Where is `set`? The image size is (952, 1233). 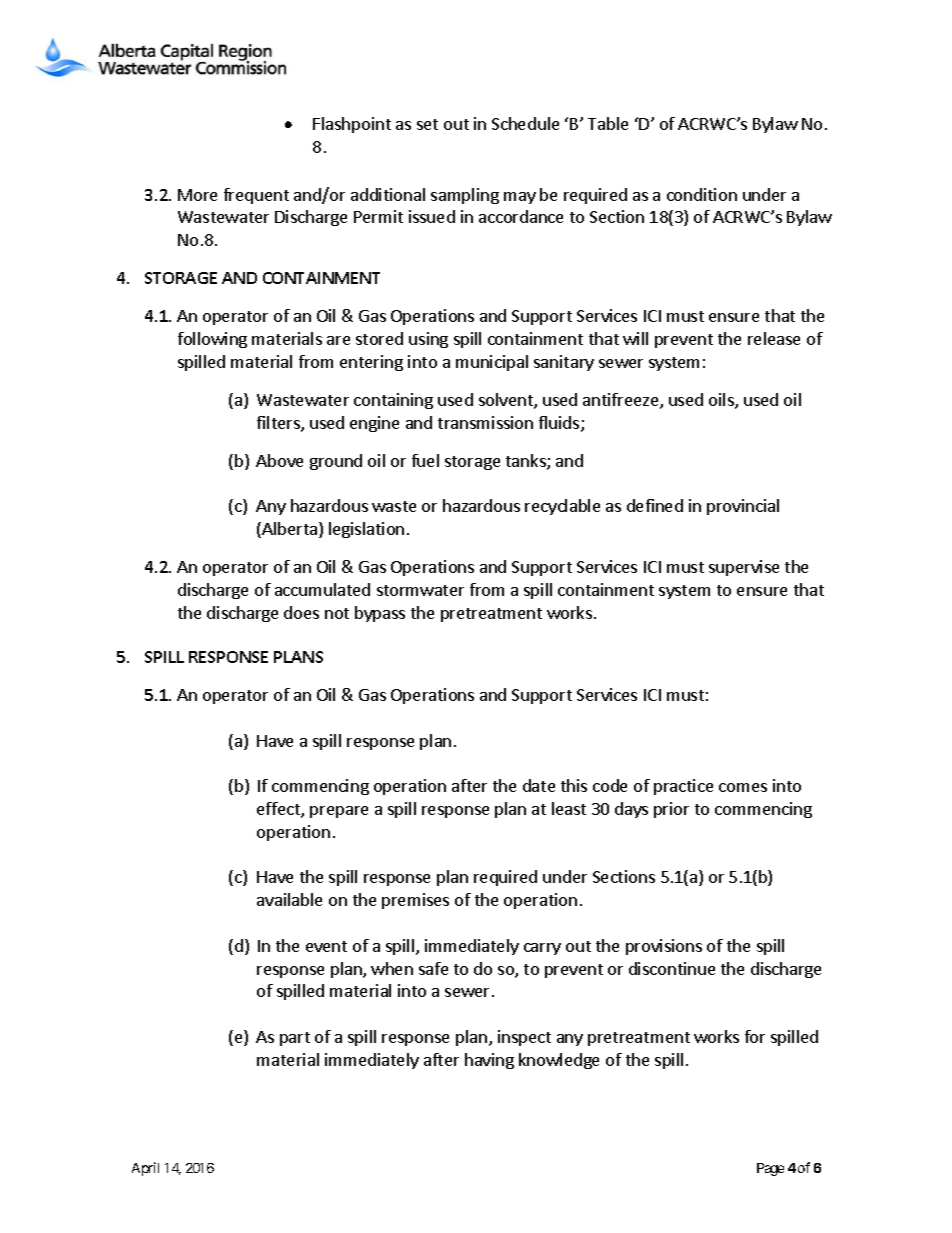 set is located at coordinates (427, 124).
